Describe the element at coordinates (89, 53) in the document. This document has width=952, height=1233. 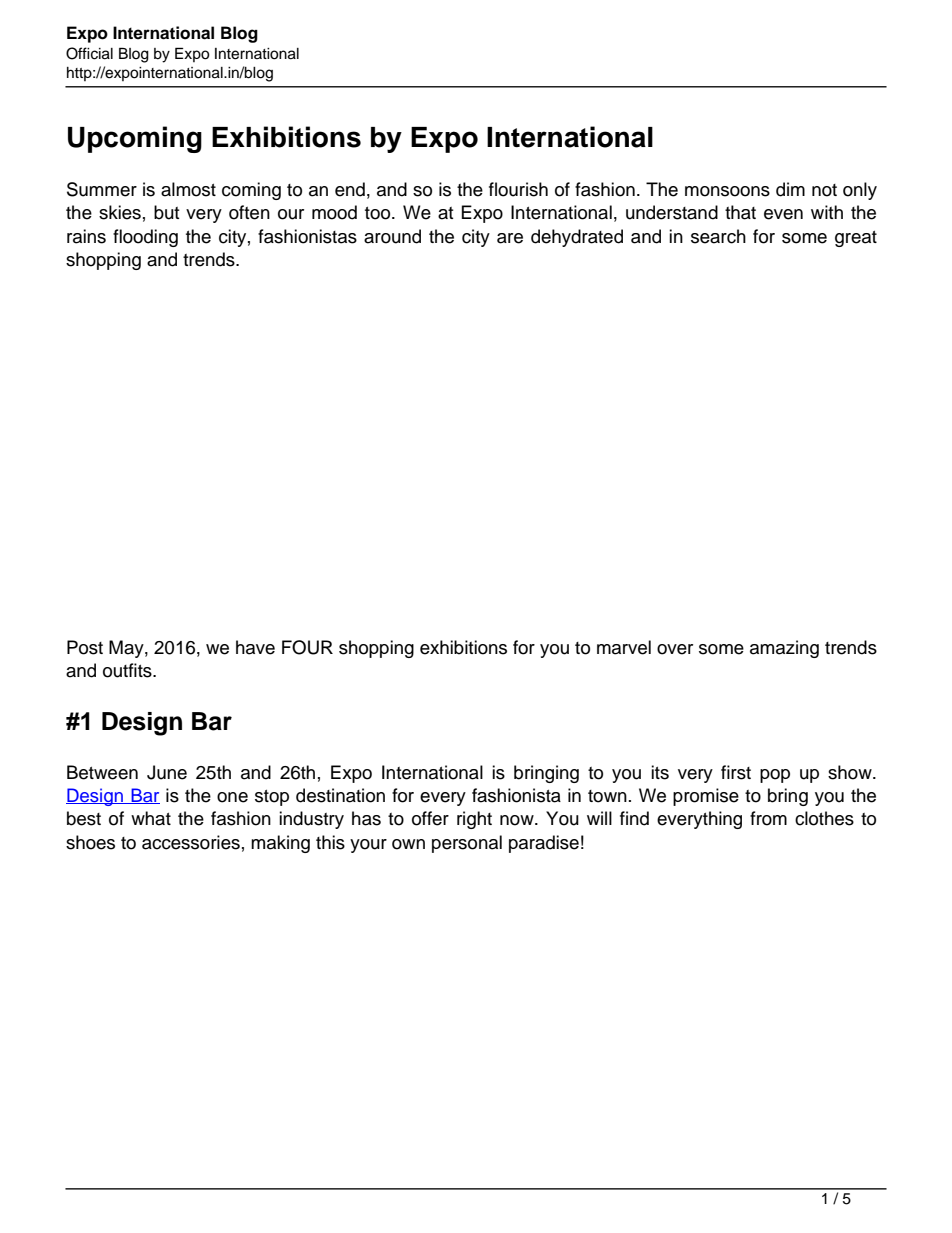
I see `Official` at that location.
